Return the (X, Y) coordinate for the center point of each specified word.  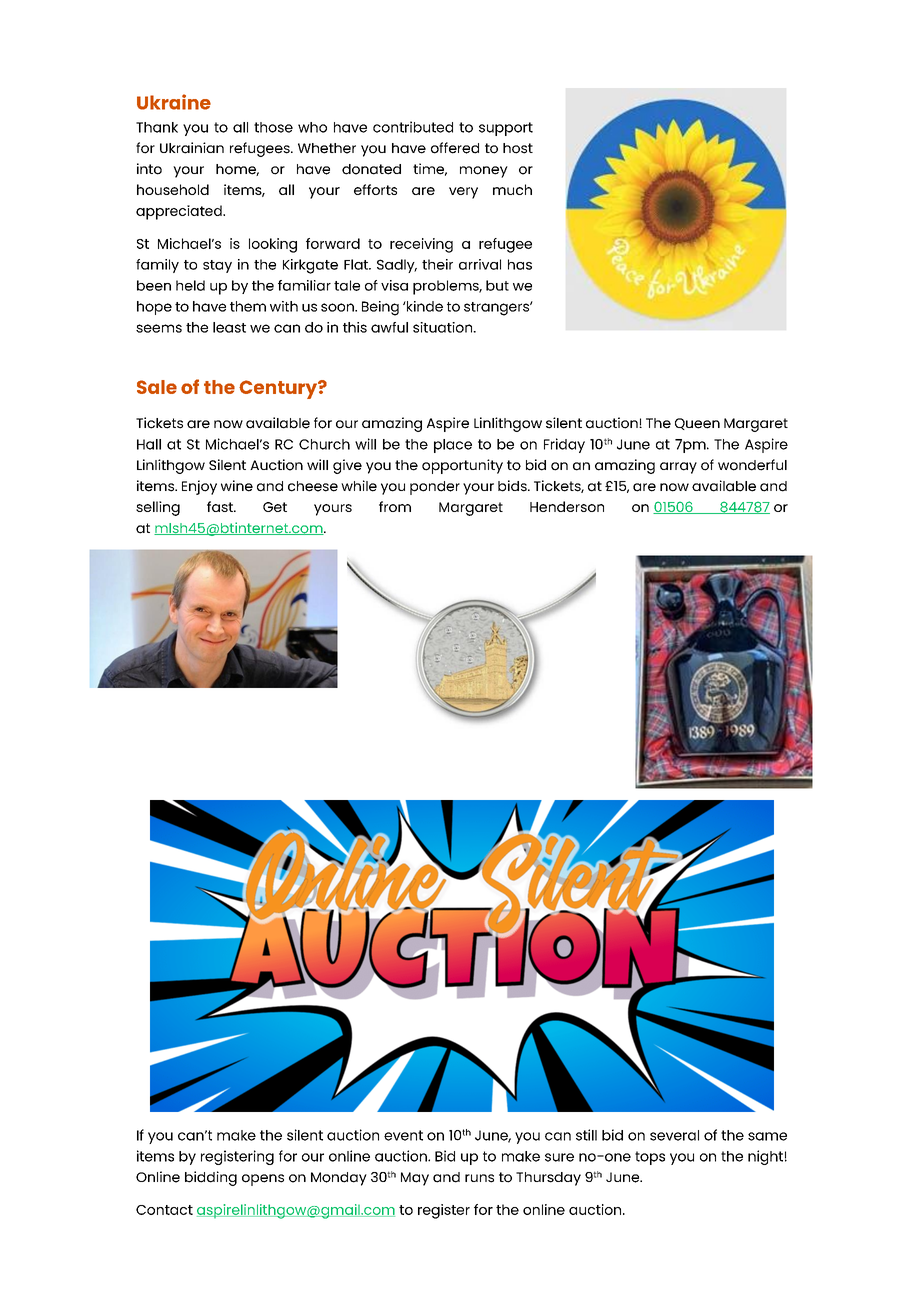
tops (650, 1158)
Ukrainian (192, 148)
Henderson (567, 506)
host (518, 148)
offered (455, 148)
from (395, 506)
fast (221, 506)
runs (479, 1178)
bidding (211, 1178)
